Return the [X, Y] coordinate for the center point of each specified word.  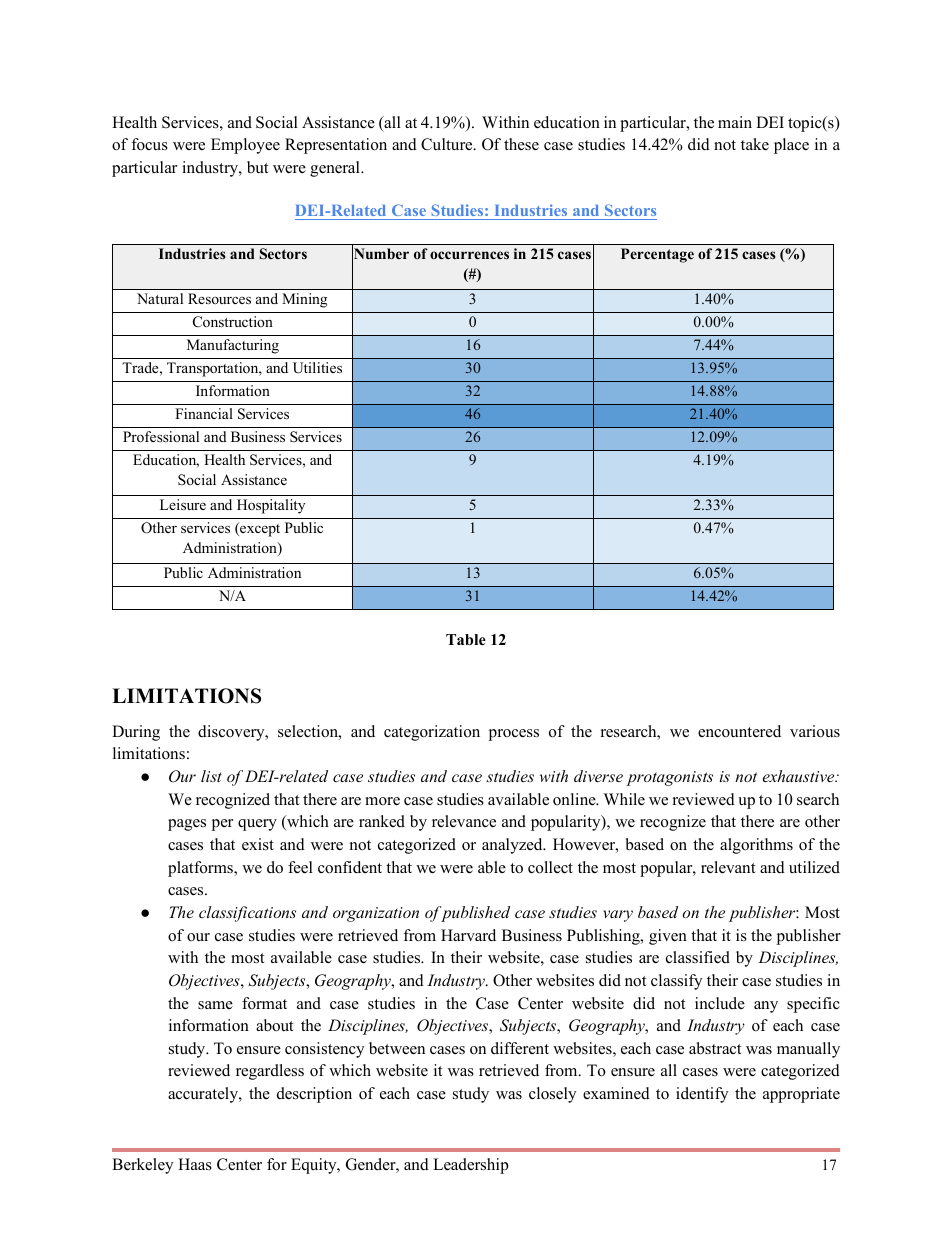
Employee [245, 146]
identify [702, 1095]
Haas [195, 1164]
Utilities [317, 368]
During [136, 733]
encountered [739, 731]
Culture [448, 144]
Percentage [657, 255]
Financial [204, 413]
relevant [728, 867]
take [755, 144]
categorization [432, 733]
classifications [247, 914]
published [474, 914]
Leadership [471, 1166]
